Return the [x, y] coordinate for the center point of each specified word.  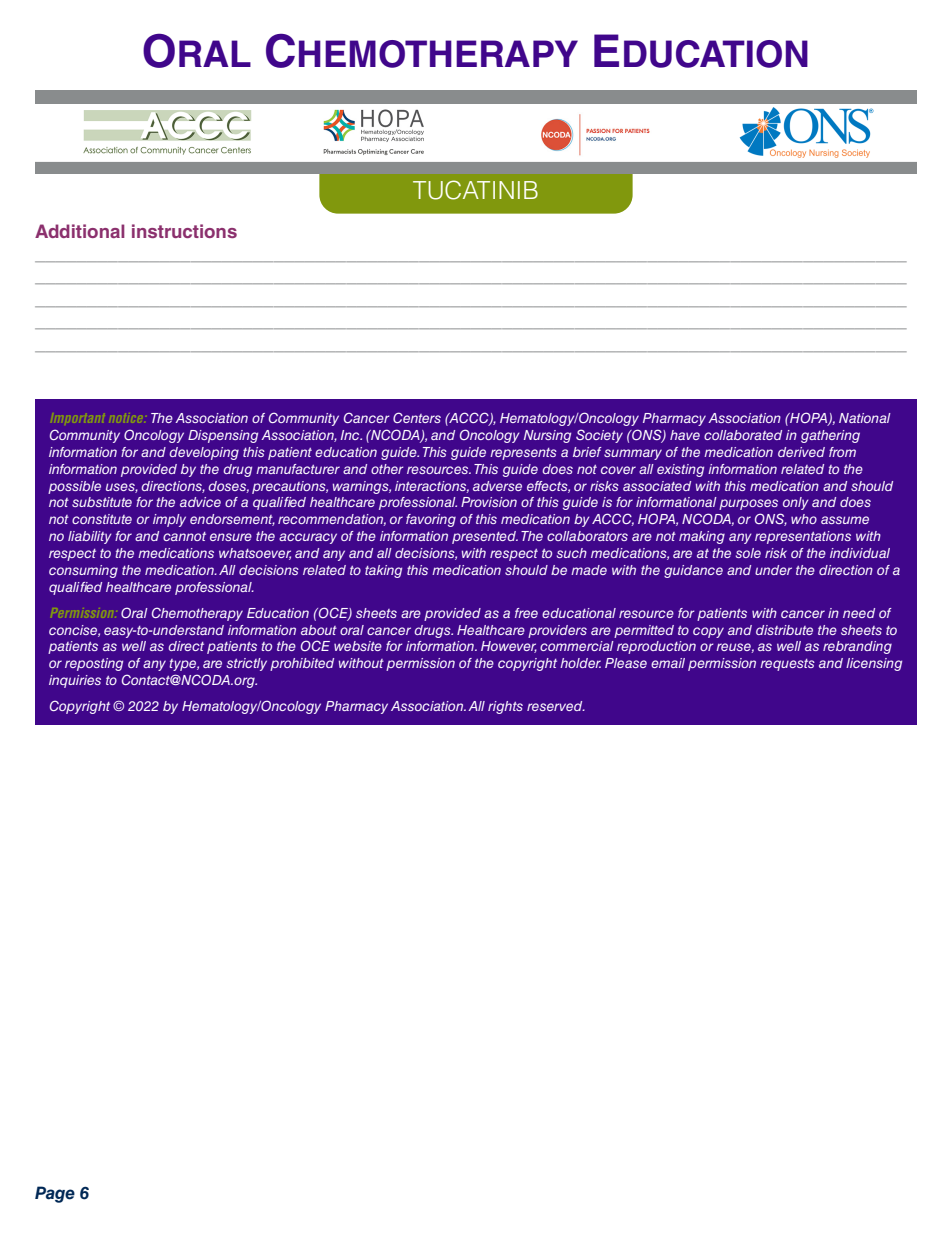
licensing [874, 664]
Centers [417, 417]
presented [485, 537]
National [865, 418]
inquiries [75, 681]
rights [505, 707]
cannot [184, 536]
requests [787, 665]
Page [55, 1194]
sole [748, 553]
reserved [556, 706]
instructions [184, 231]
